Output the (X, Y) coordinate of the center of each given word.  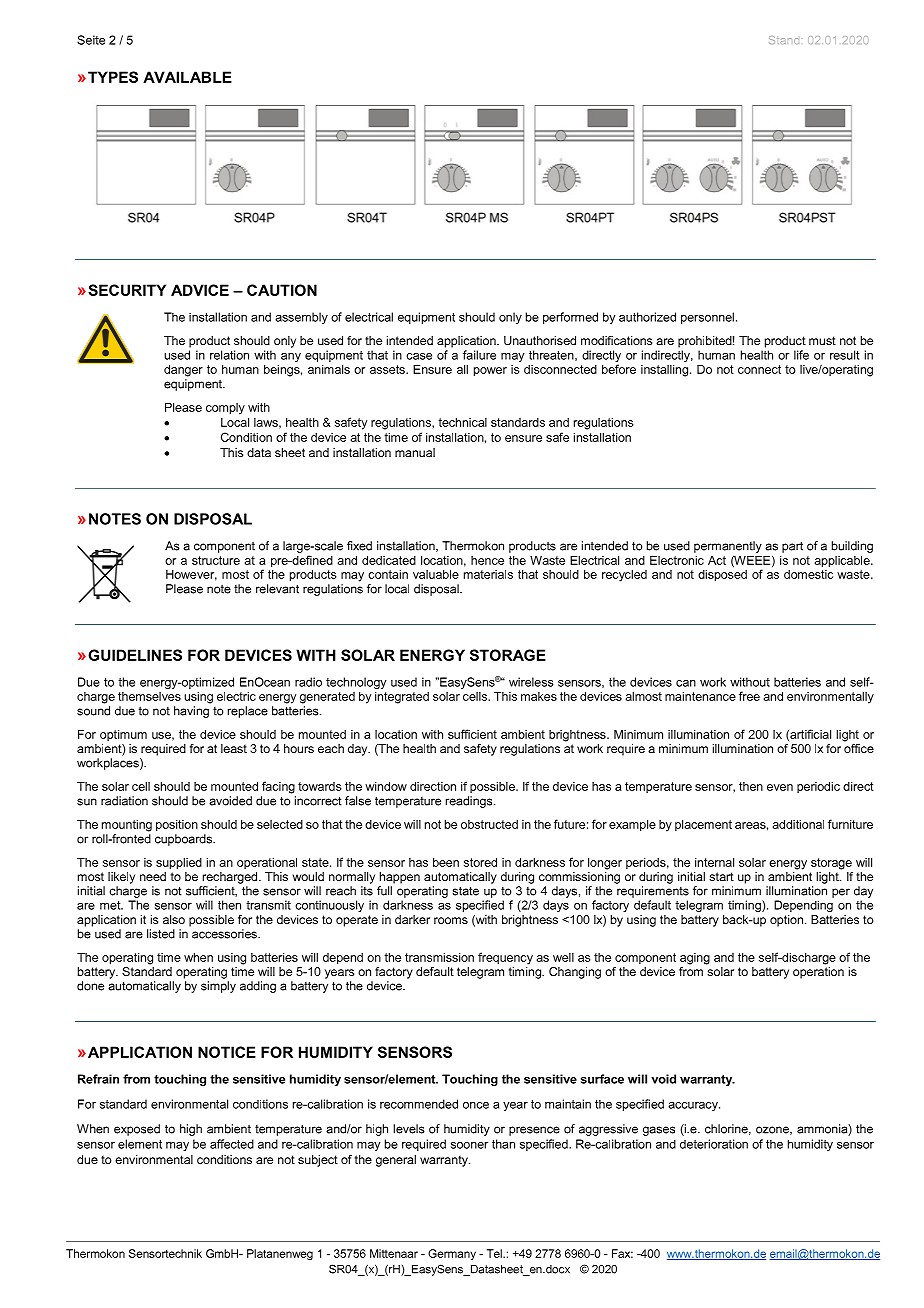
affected (232, 1144)
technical (462, 422)
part (792, 547)
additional (798, 824)
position (177, 826)
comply (225, 409)
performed (570, 318)
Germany (452, 1254)
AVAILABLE (187, 77)
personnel (707, 318)
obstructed (489, 824)
